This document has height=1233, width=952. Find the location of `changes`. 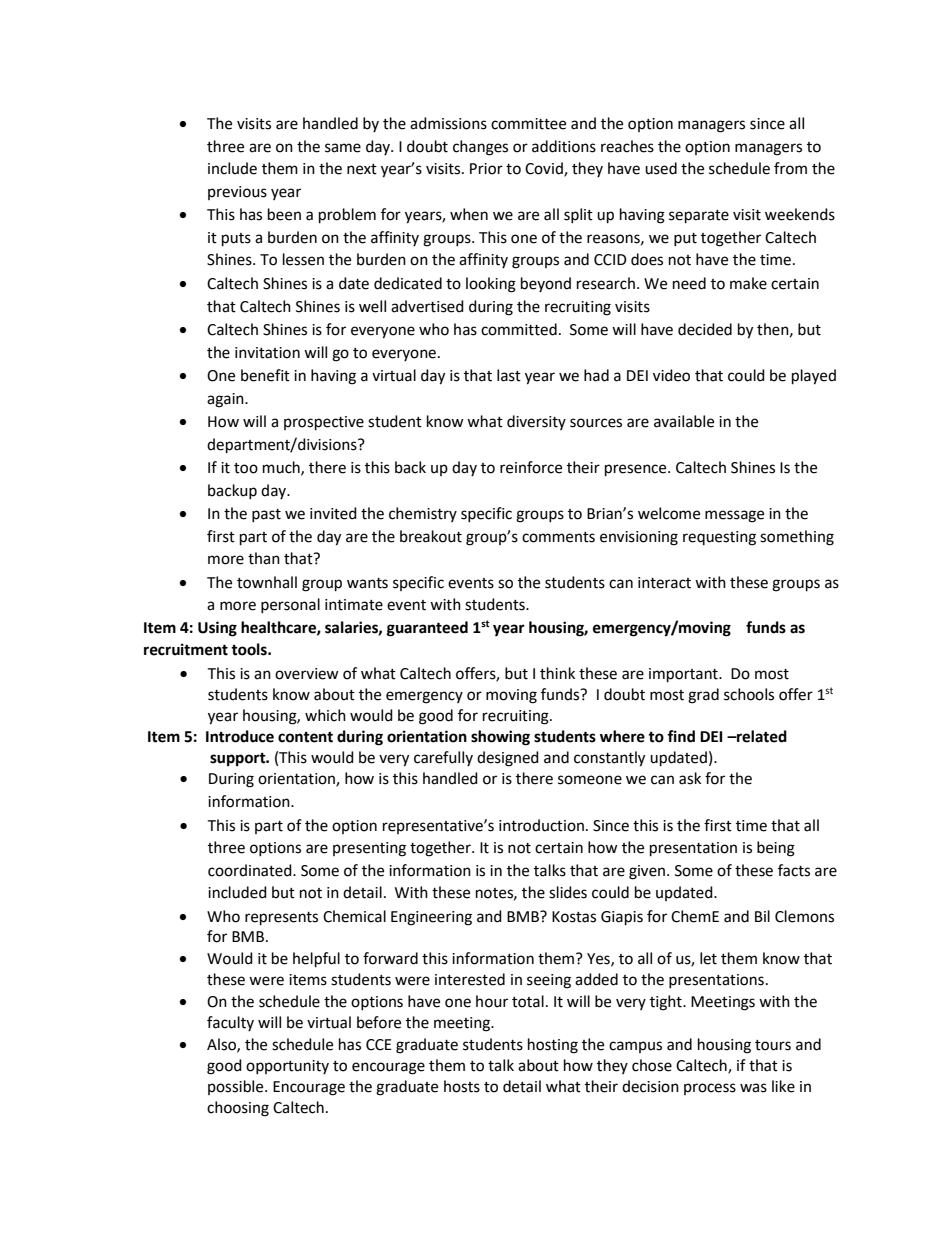

changes is located at coordinates (480, 148).
